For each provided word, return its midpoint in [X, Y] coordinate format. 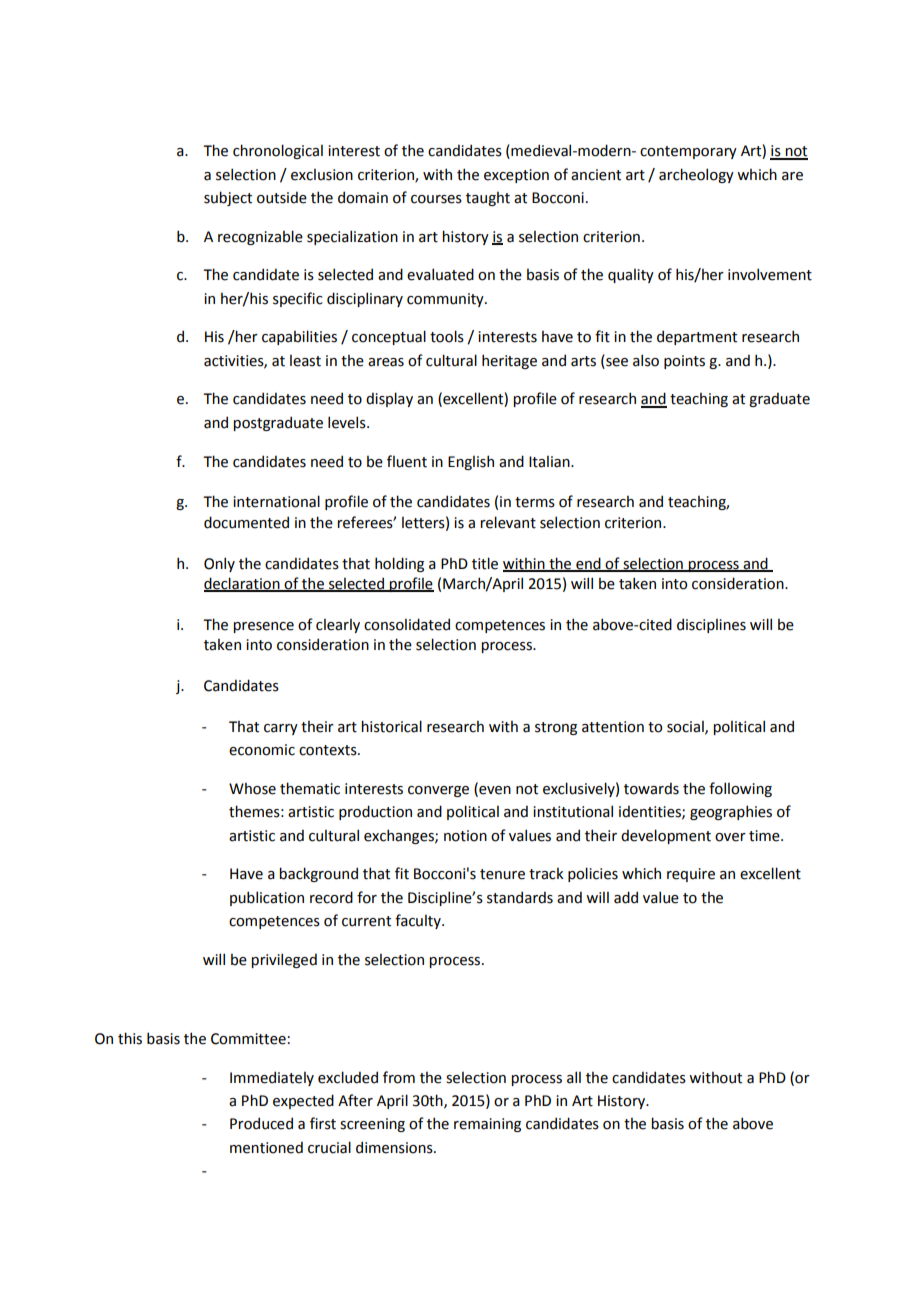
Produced [261, 1123]
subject [228, 198]
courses [436, 199]
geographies [731, 812]
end [588, 564]
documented [246, 522]
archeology [696, 175]
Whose [252, 789]
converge [438, 791]
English [471, 462]
